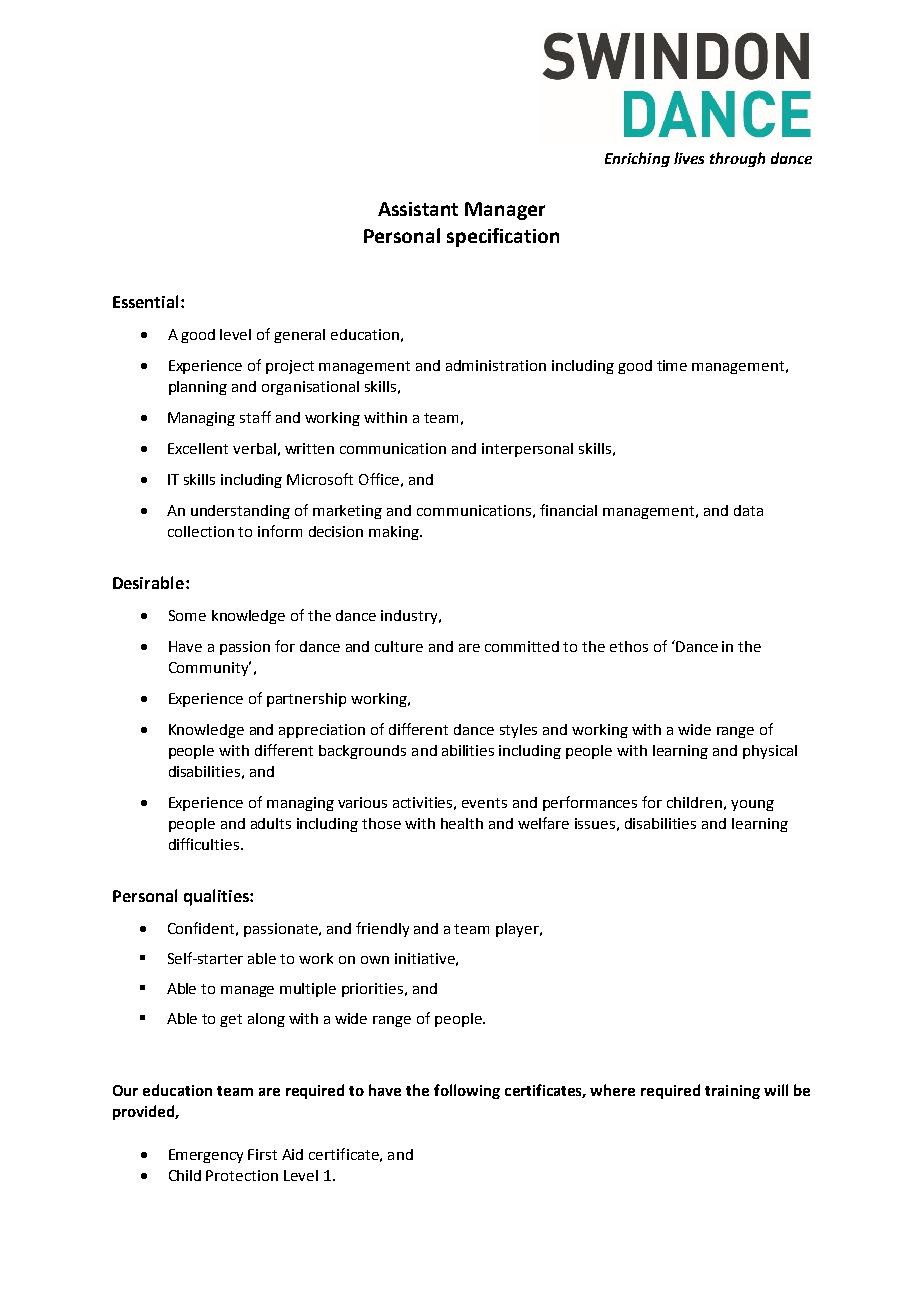 This screenshot has width=924, height=1308. What do you see at coordinates (467, 1091) in the screenshot?
I see `following` at bounding box center [467, 1091].
